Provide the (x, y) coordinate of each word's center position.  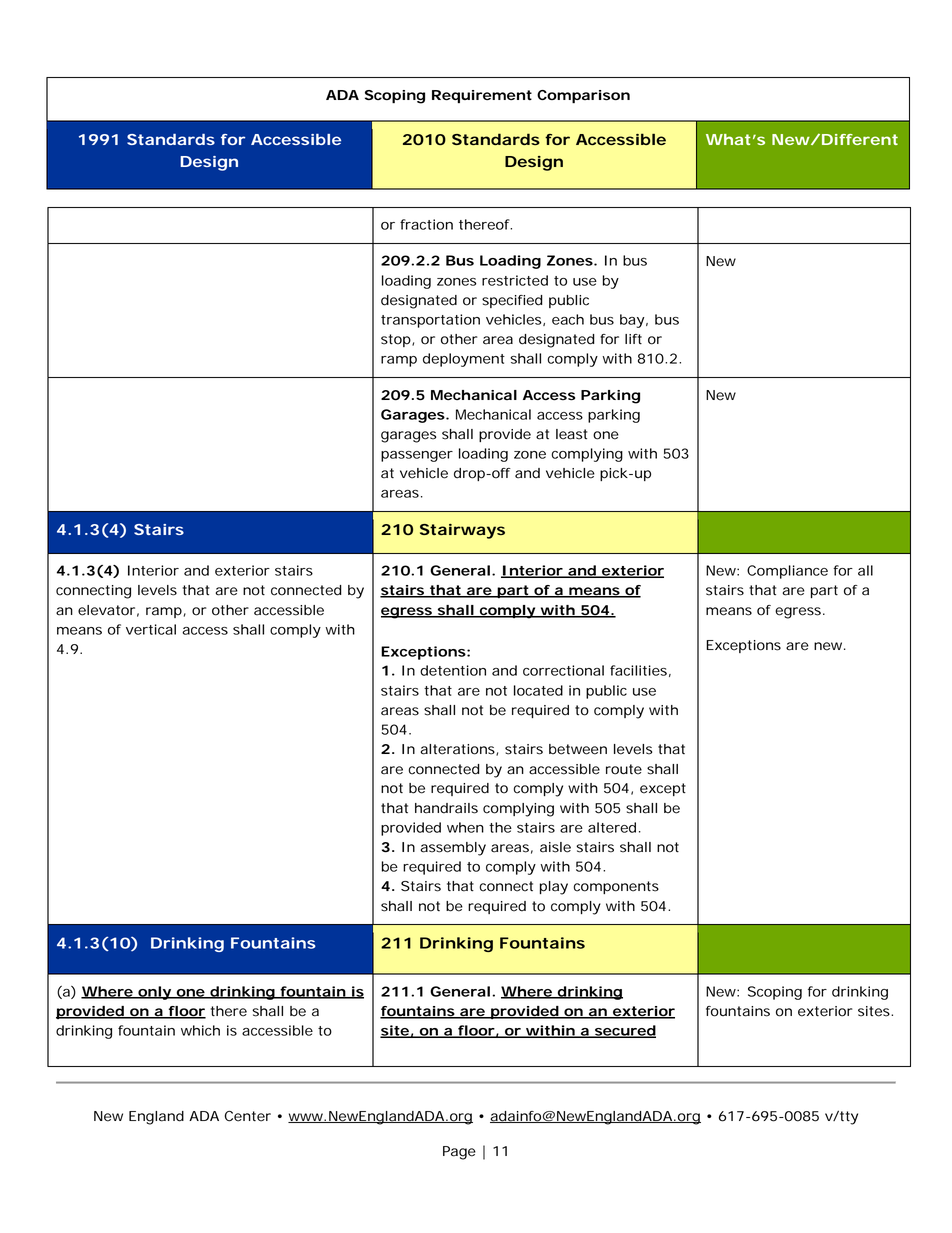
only (154, 993)
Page (459, 1153)
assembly (453, 849)
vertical (151, 629)
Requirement (482, 96)
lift (633, 339)
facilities (638, 670)
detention (453, 670)
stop (396, 340)
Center (248, 1116)
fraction (426, 224)
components (616, 887)
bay (632, 321)
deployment (464, 360)
